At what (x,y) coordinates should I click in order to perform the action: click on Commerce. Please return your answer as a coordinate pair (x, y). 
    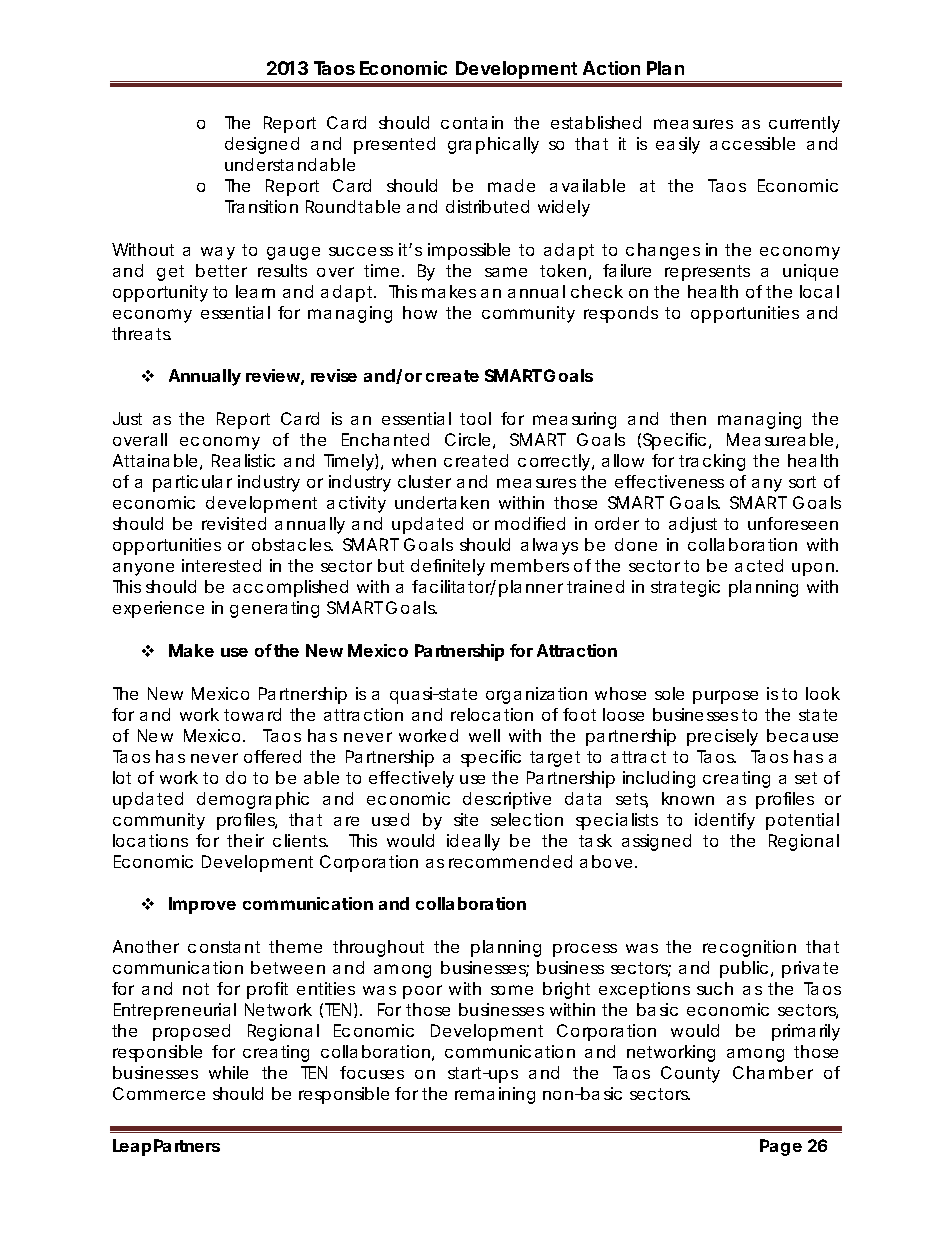
    Looking at the image, I should click on (159, 1093).
